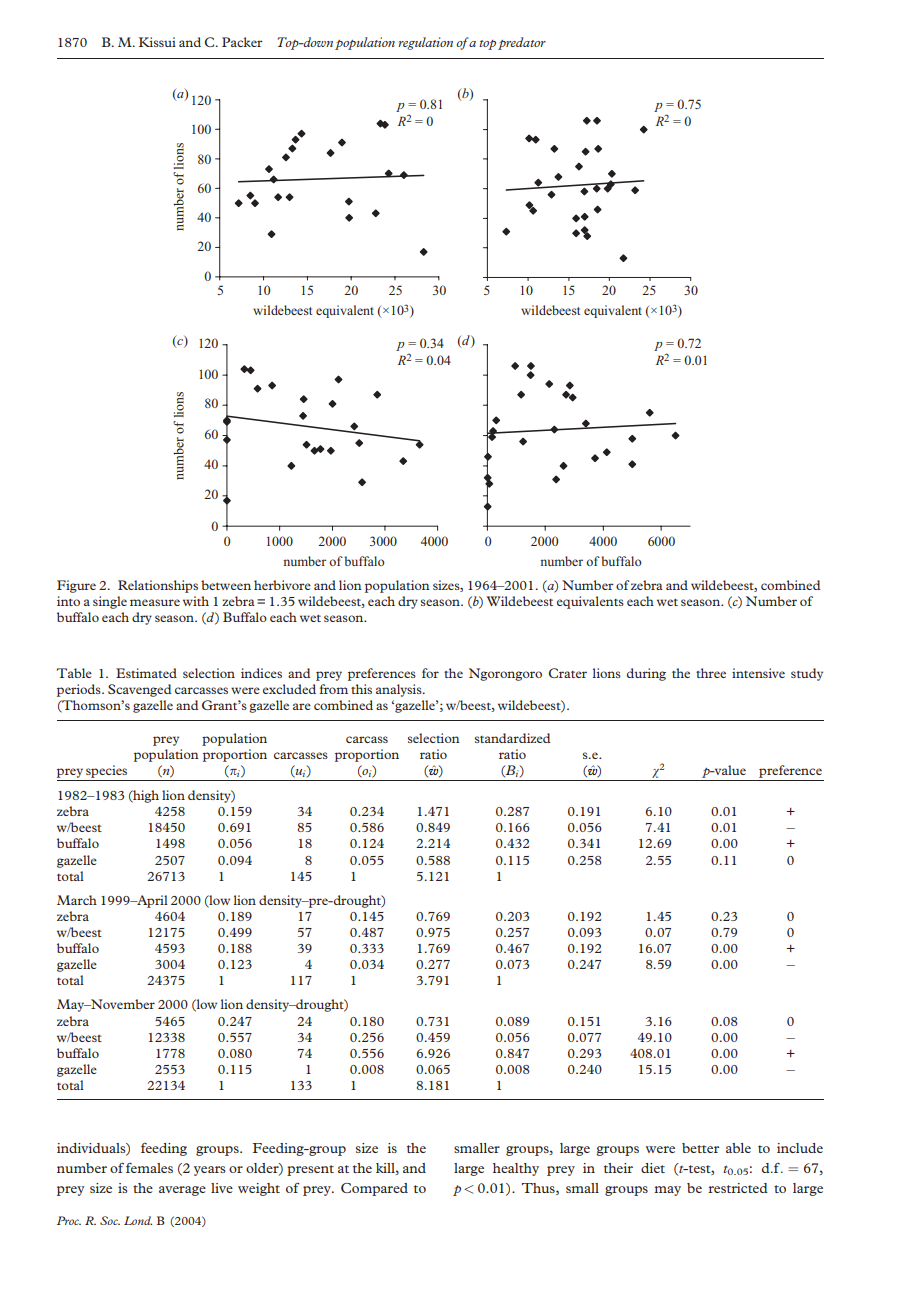 The width and height of the screenshot is (924, 1305). What do you see at coordinates (711, 673) in the screenshot?
I see `three` at bounding box center [711, 673].
